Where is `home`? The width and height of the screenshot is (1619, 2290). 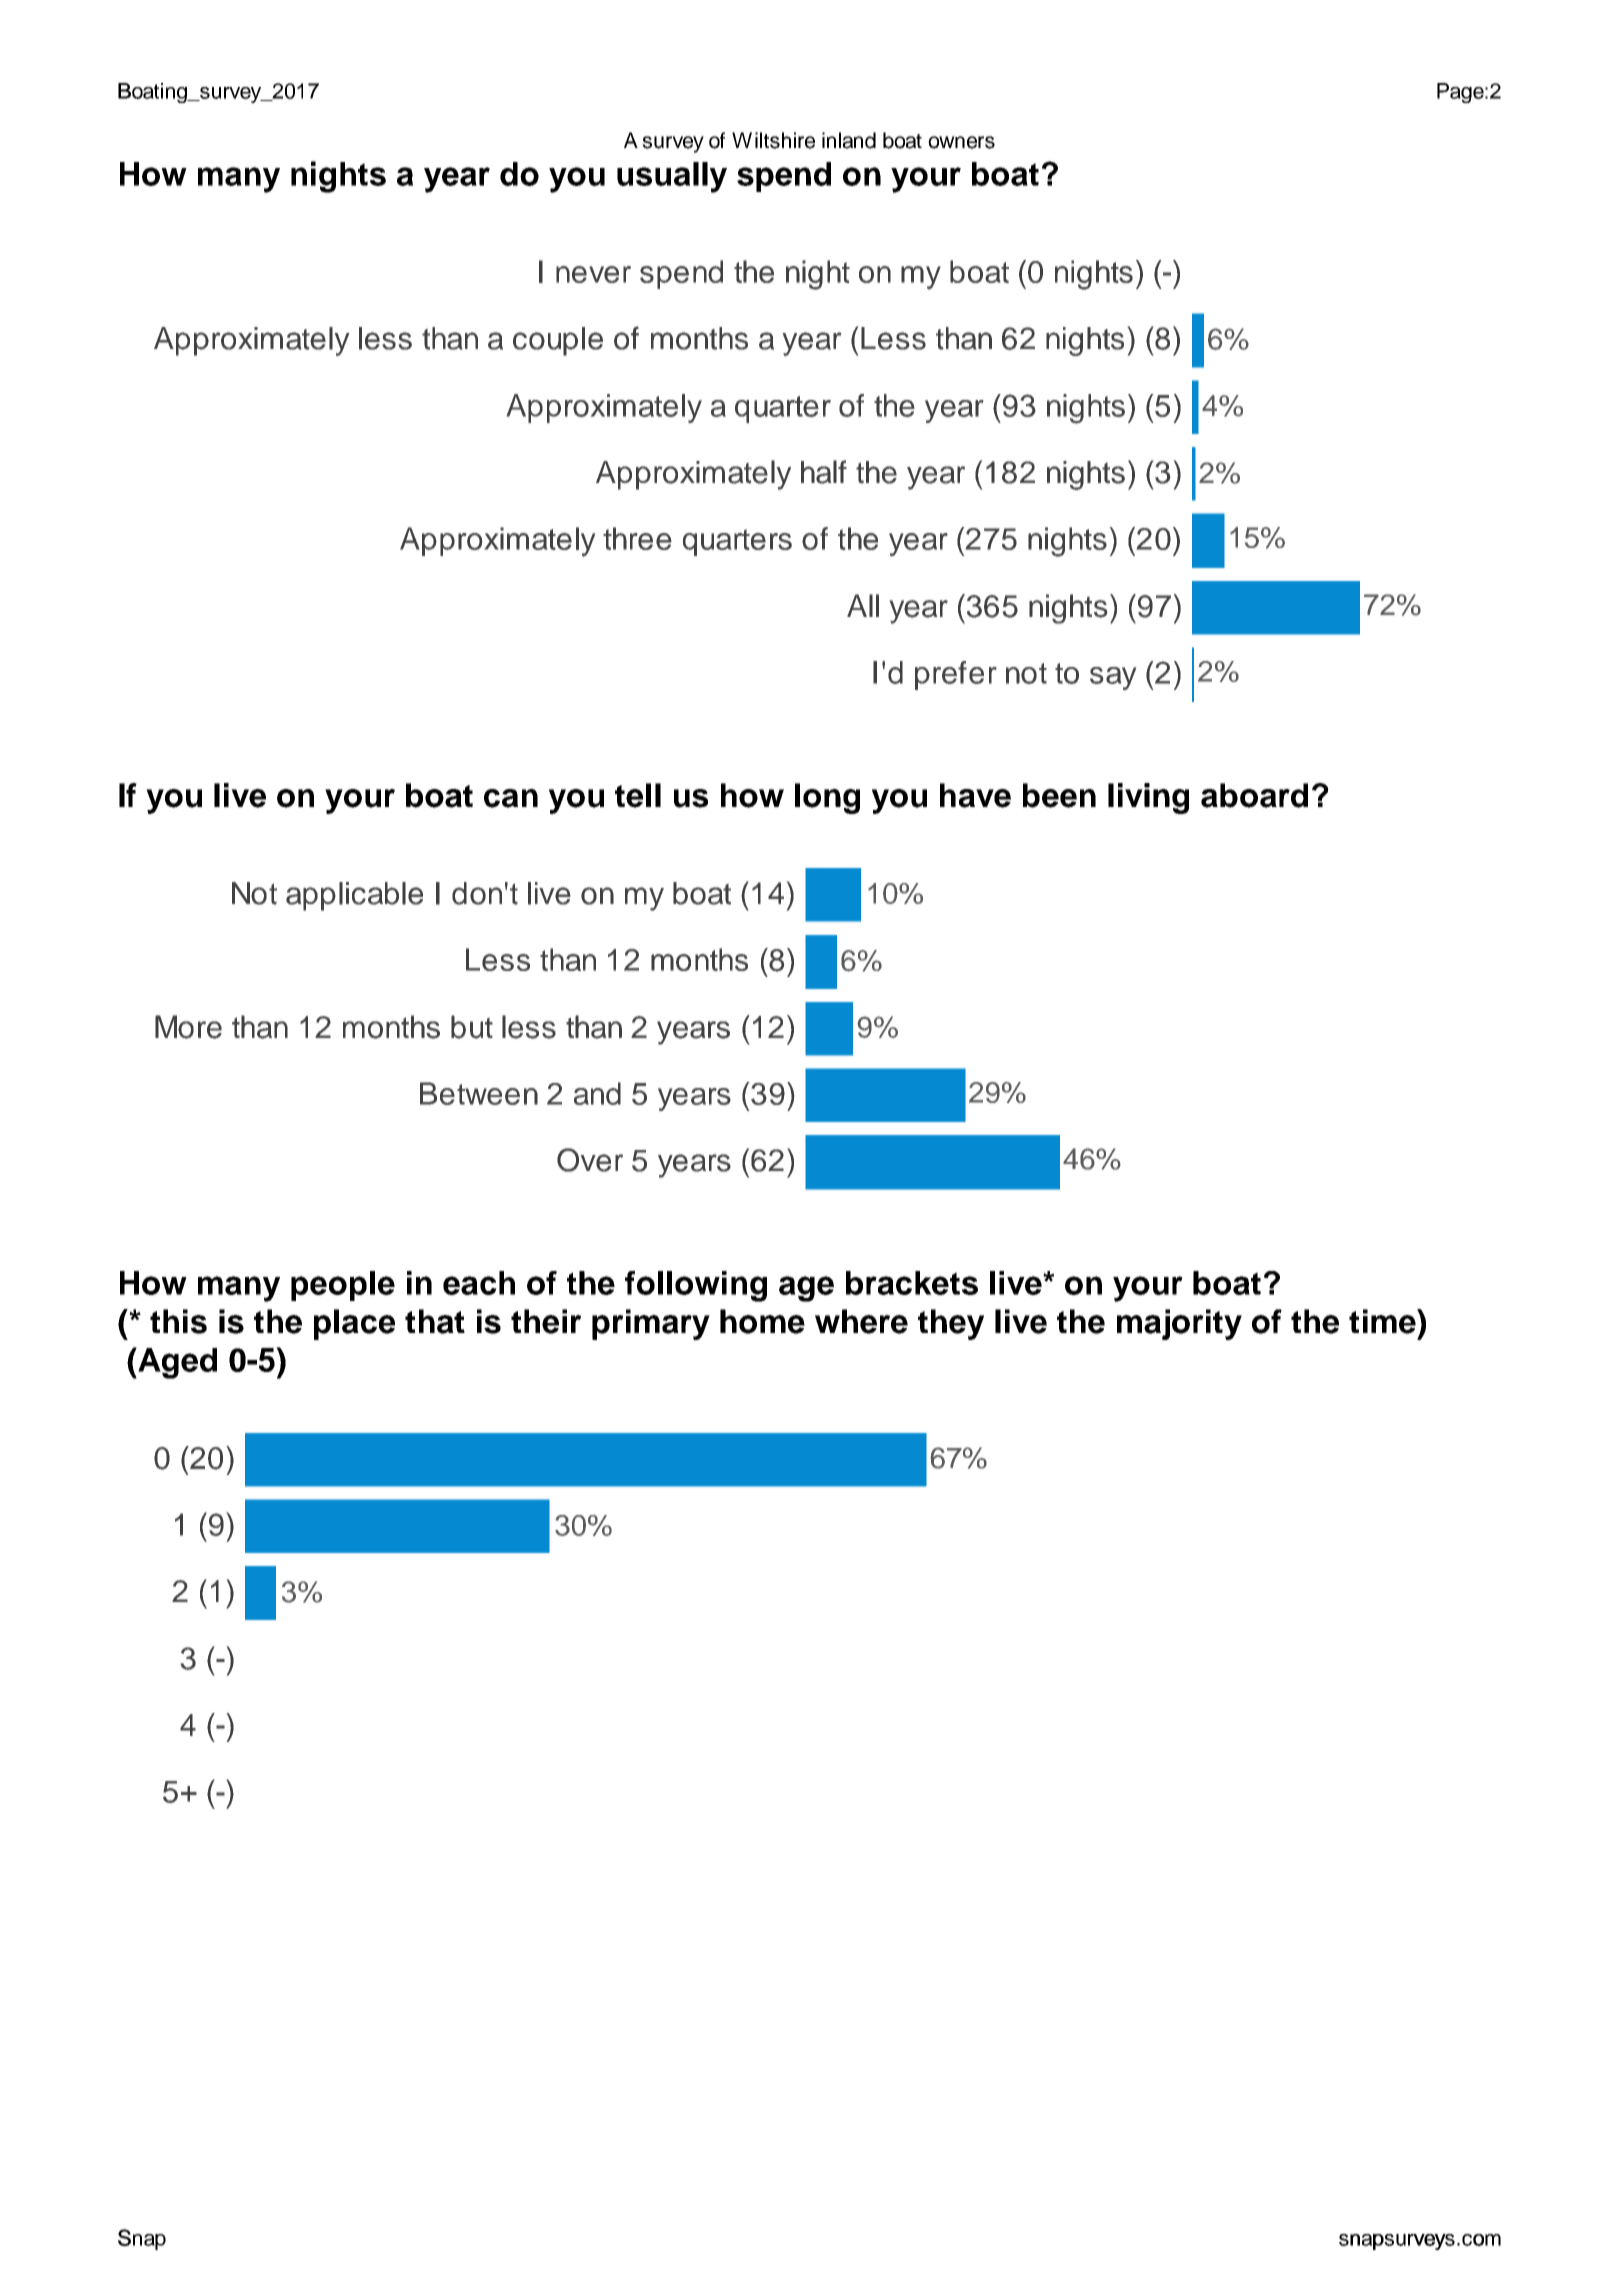 home is located at coordinates (762, 1321).
